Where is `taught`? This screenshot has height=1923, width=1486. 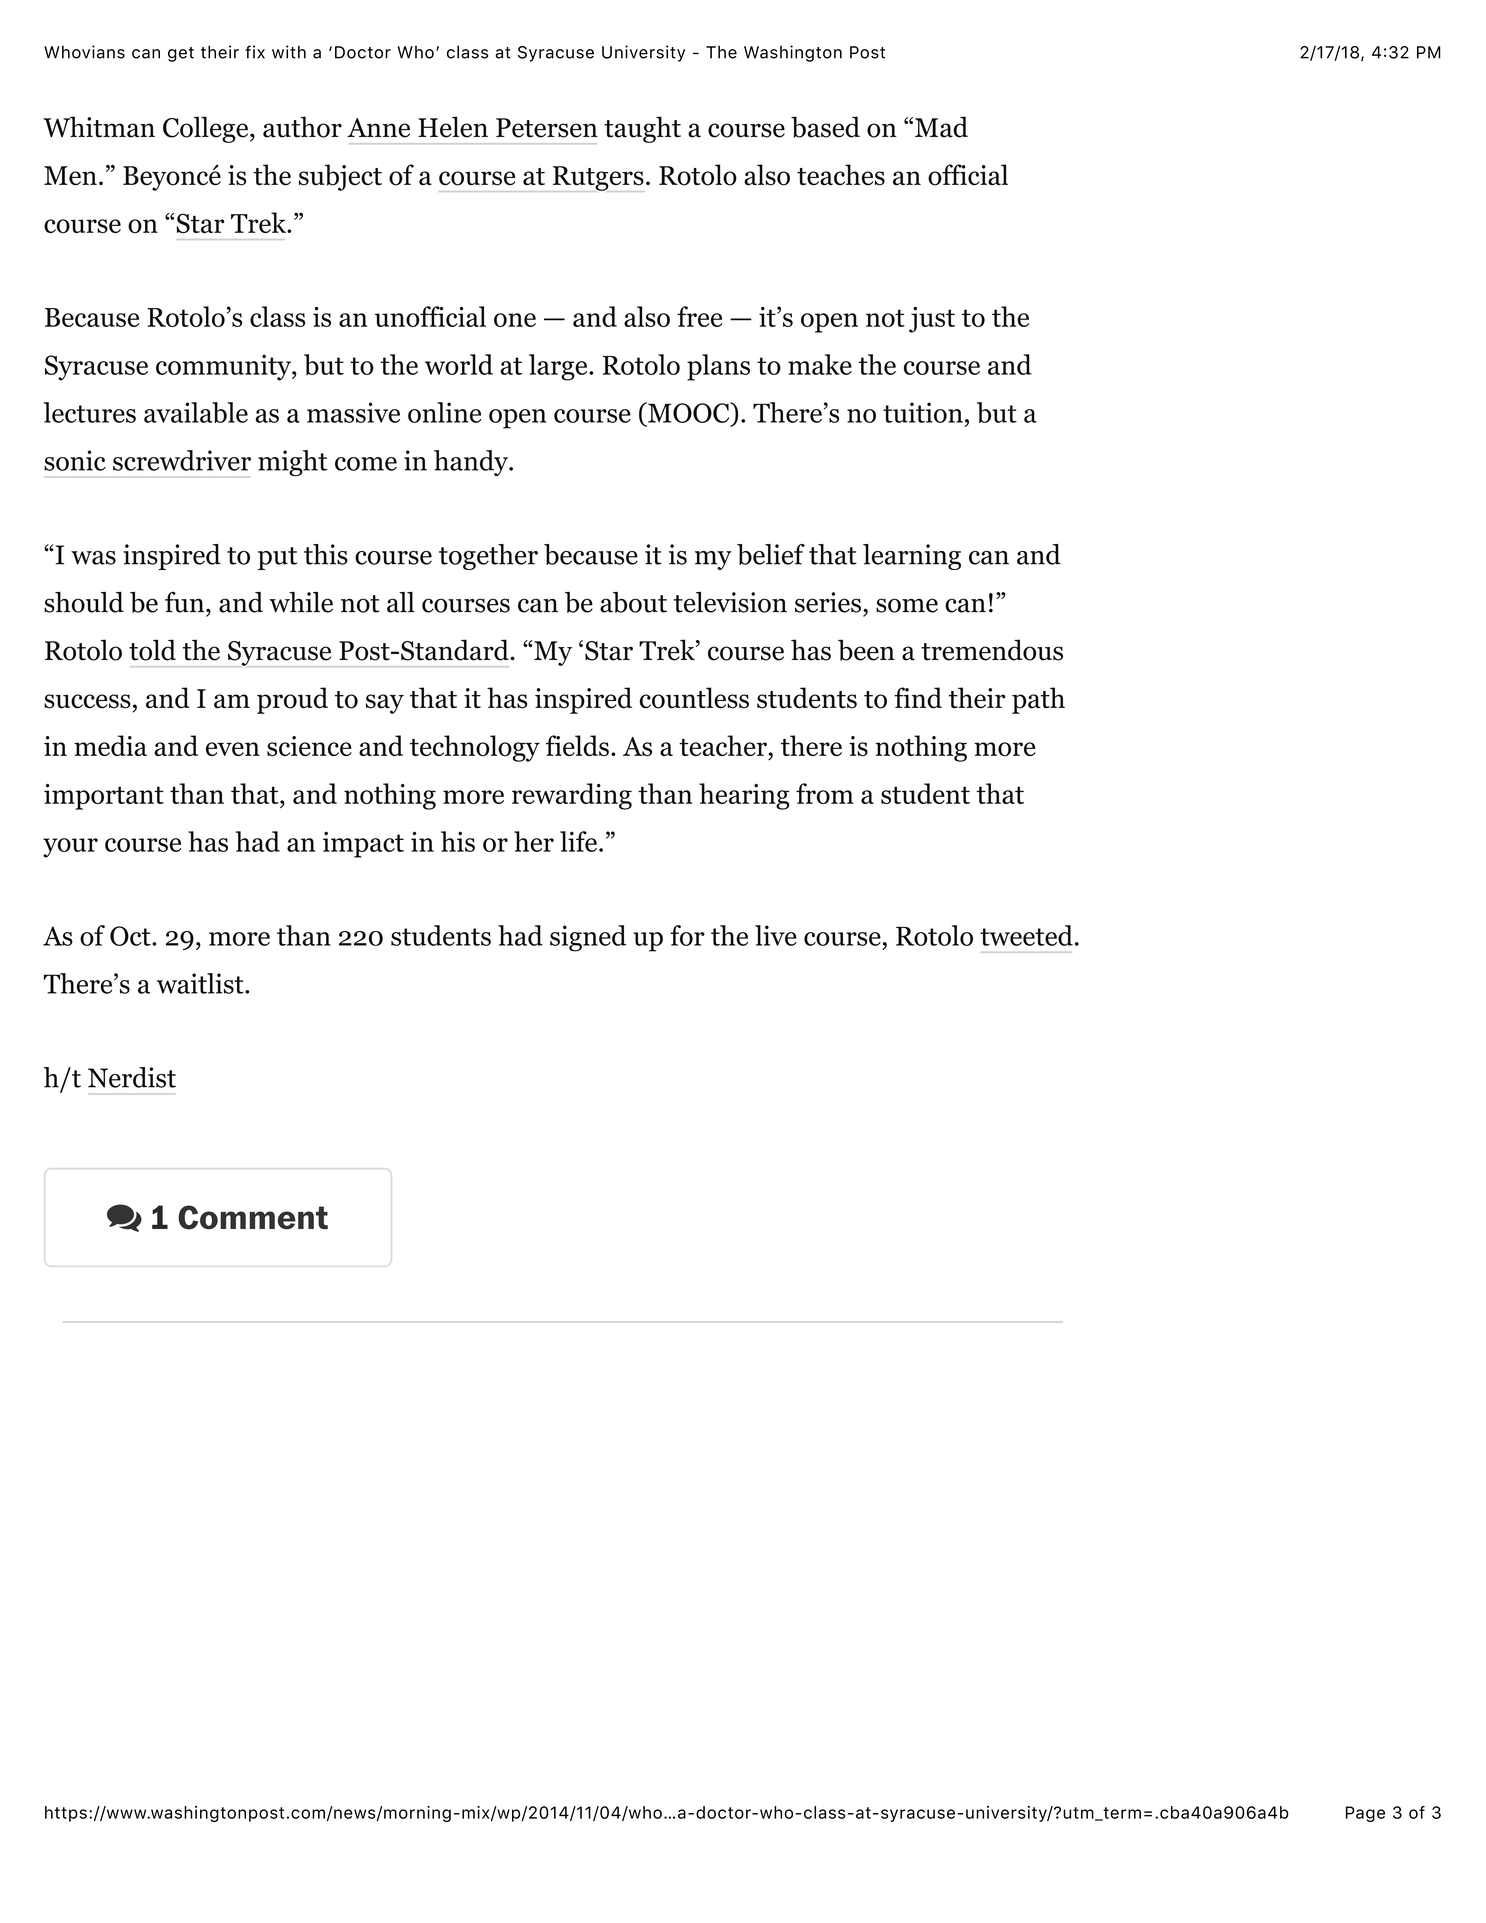
taught is located at coordinates (642, 129).
